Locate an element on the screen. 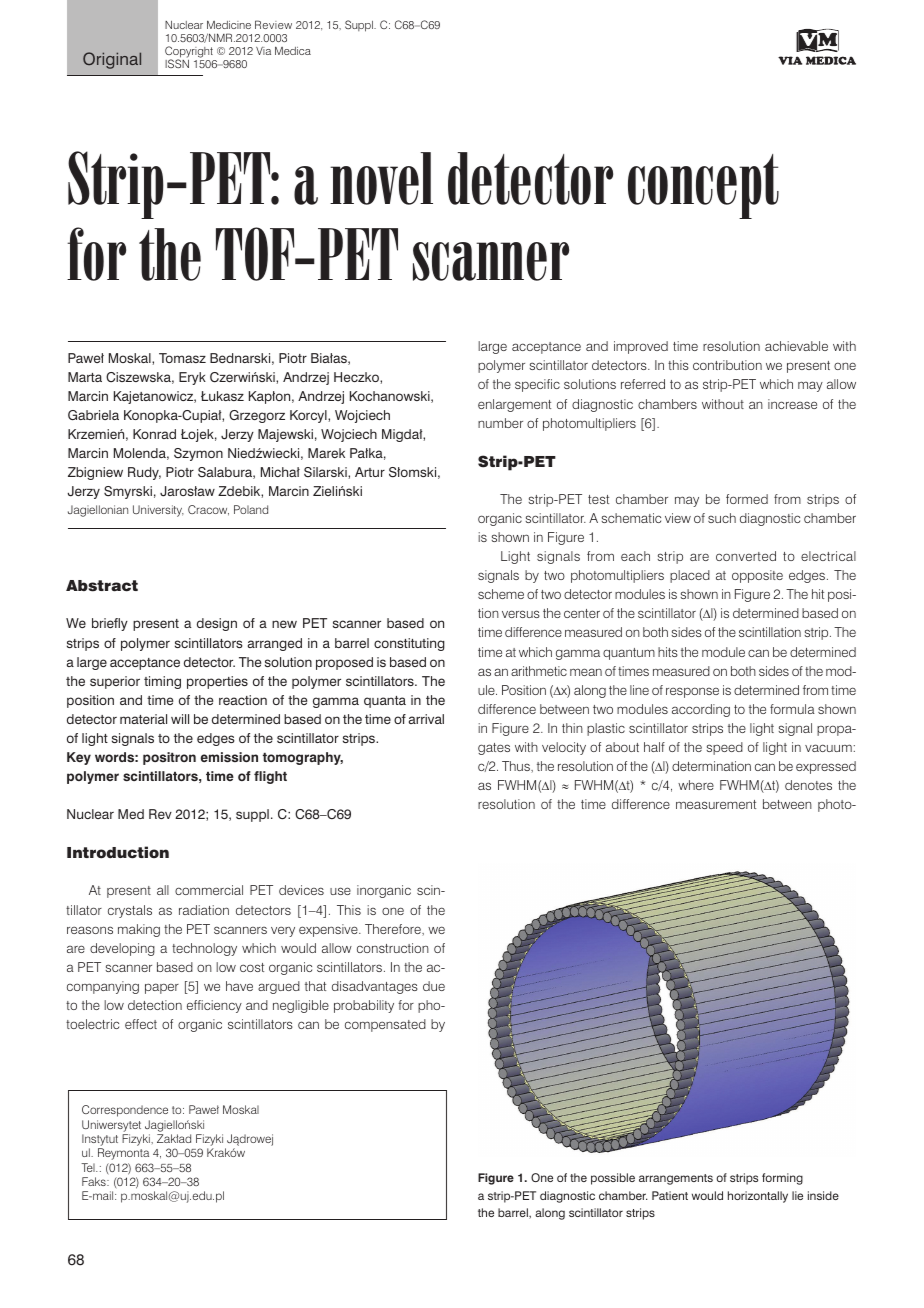 The width and height of the screenshot is (924, 1308). Medica is located at coordinates (293, 50).
